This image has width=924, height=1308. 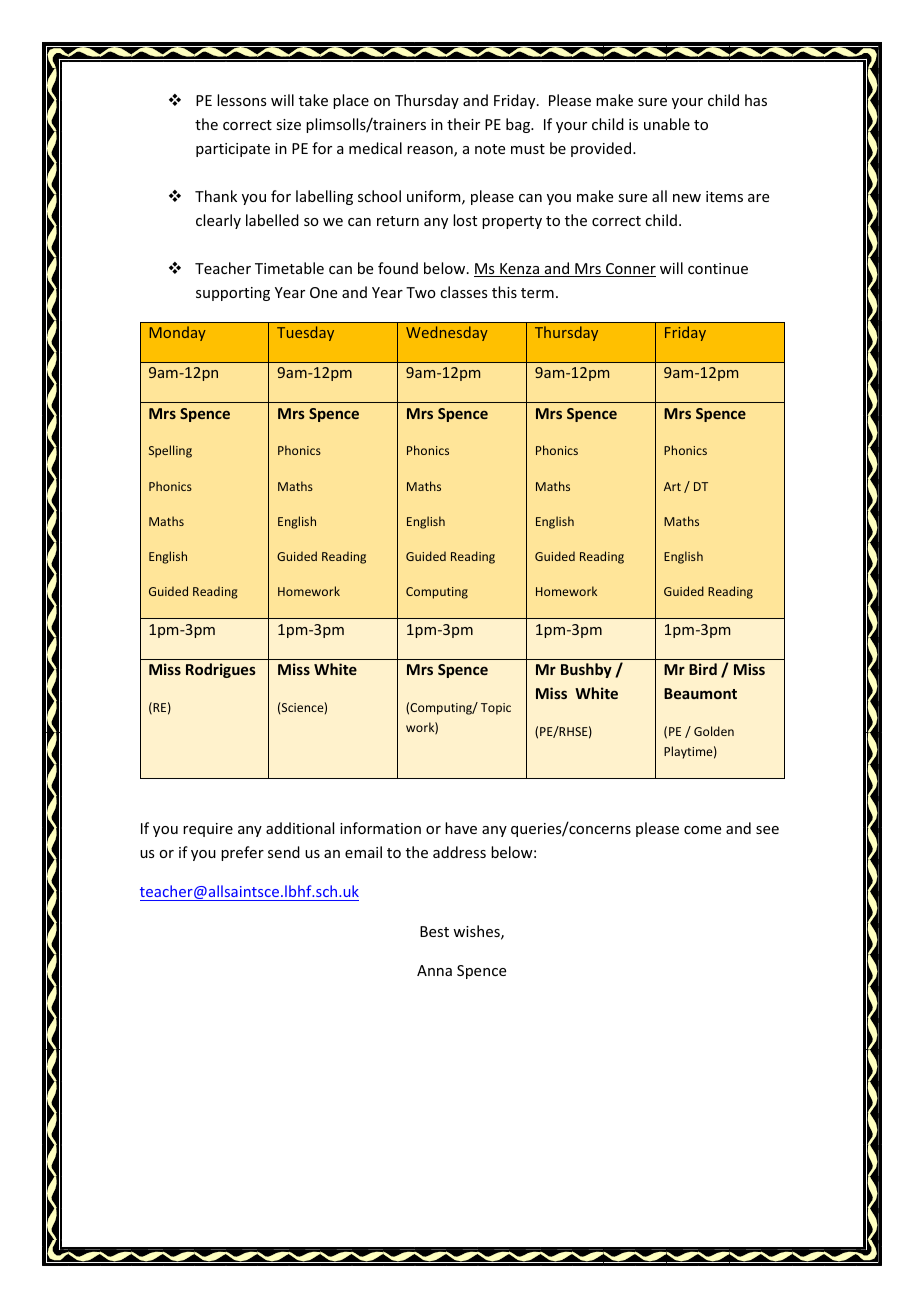 I want to click on Wednesday, so click(x=447, y=333).
